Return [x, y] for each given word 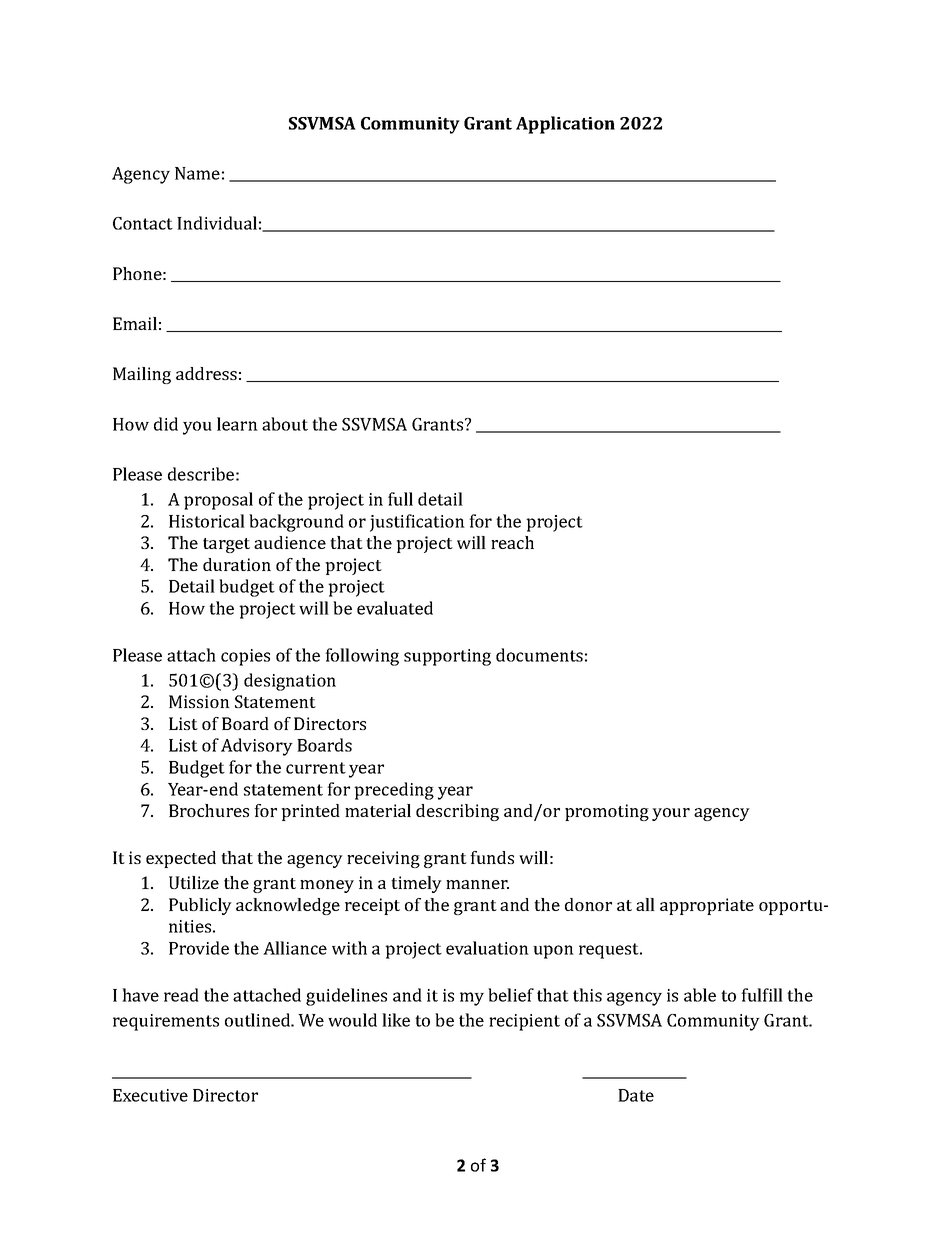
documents [539, 655]
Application [565, 125]
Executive [150, 1095]
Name [197, 173]
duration [237, 564]
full [400, 499]
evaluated [395, 608]
